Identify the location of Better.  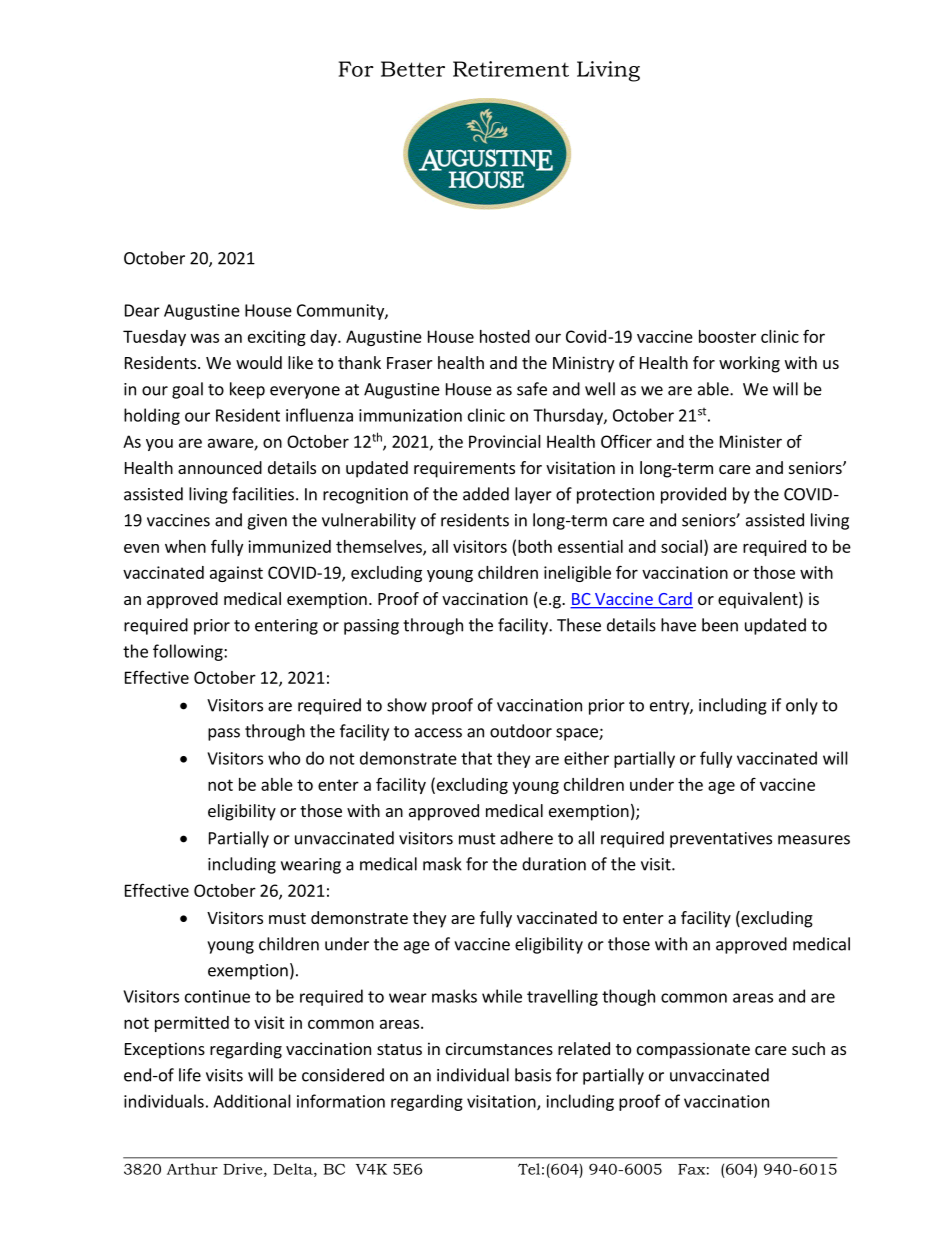
(413, 69).
